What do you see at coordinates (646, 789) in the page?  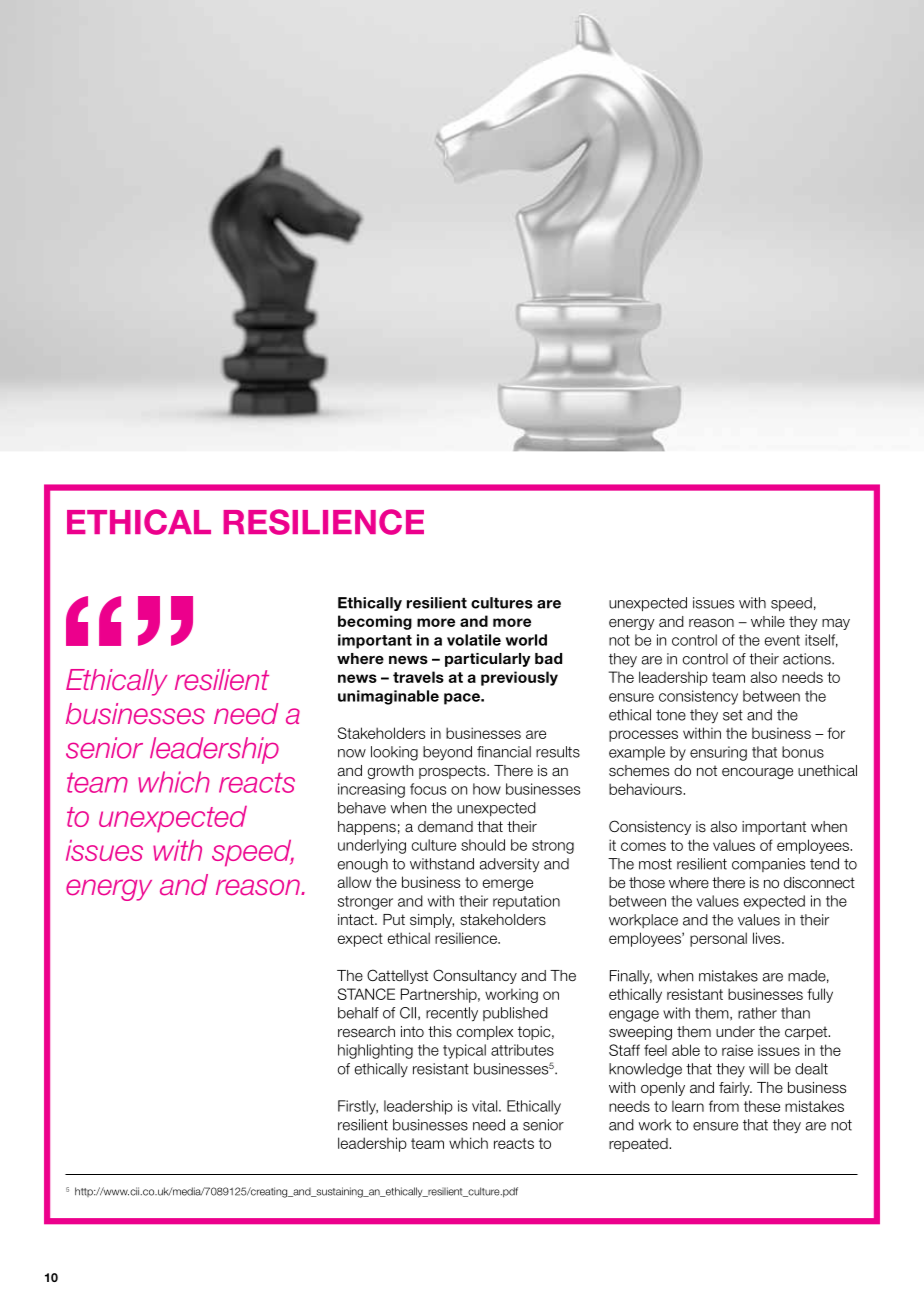 I see `behaviours` at bounding box center [646, 789].
